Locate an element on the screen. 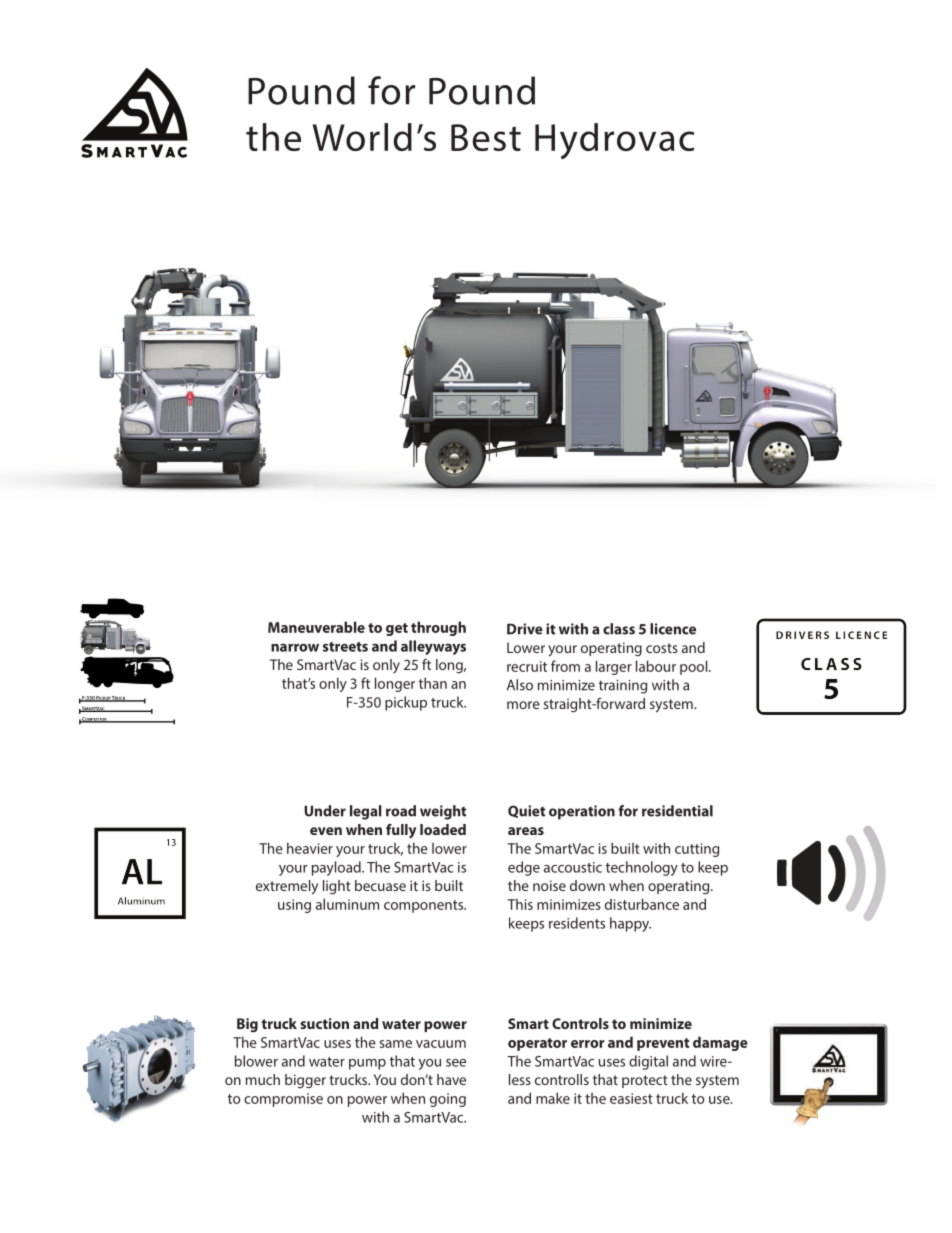  Drive is located at coordinates (525, 629).
